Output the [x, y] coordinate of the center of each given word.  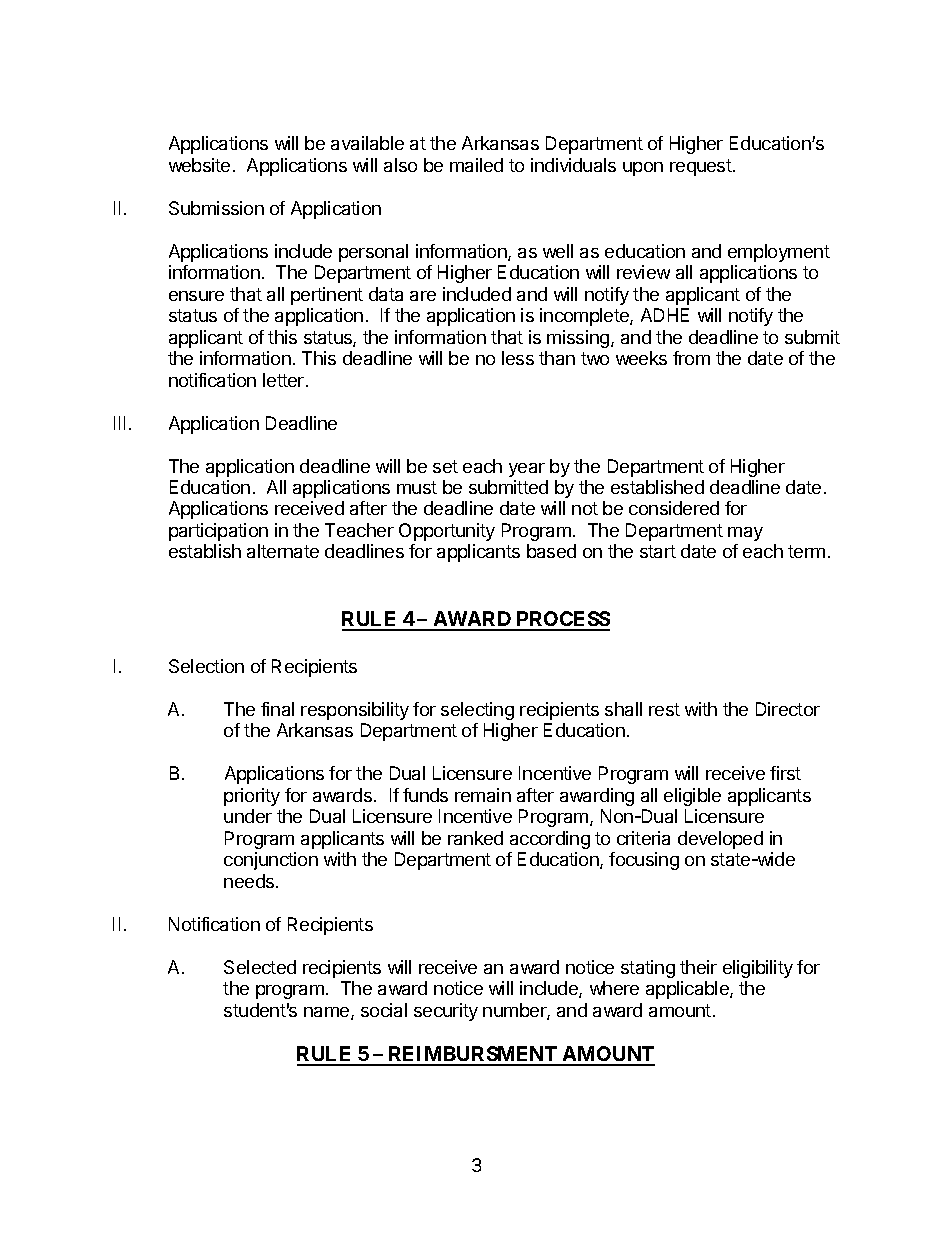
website [199, 165]
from [691, 358]
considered [674, 508]
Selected [260, 967]
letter [285, 380]
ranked [475, 838]
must [417, 487]
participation [218, 532]
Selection [206, 666]
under [248, 816]
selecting [477, 711]
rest [664, 709]
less [518, 358]
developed [720, 840]
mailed [476, 165]
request [702, 167]
